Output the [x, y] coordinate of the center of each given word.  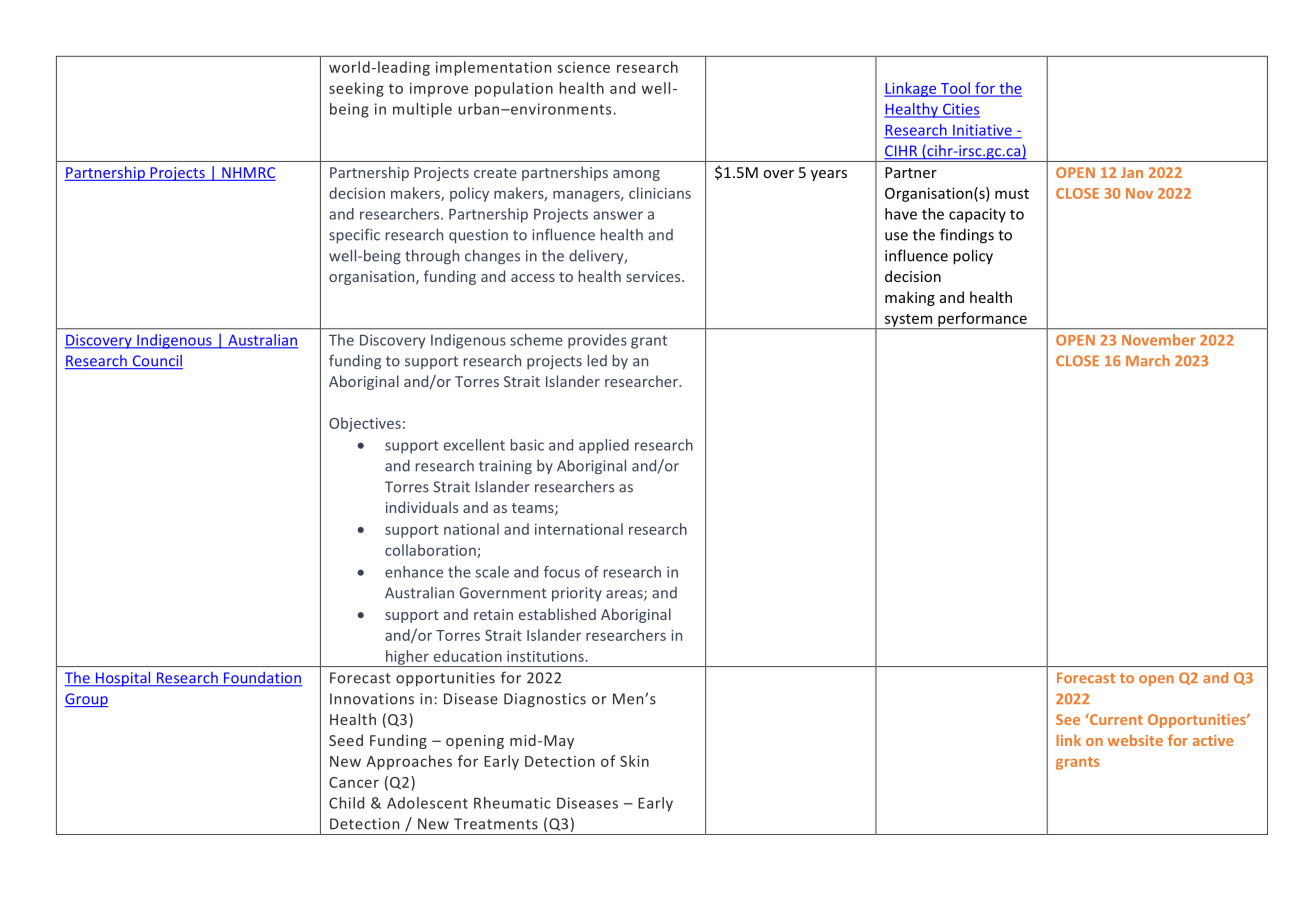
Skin [634, 761]
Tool [955, 89]
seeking [356, 89]
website [1135, 740]
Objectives [365, 424]
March [1148, 361]
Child [346, 803]
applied [604, 446]
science [583, 67]
